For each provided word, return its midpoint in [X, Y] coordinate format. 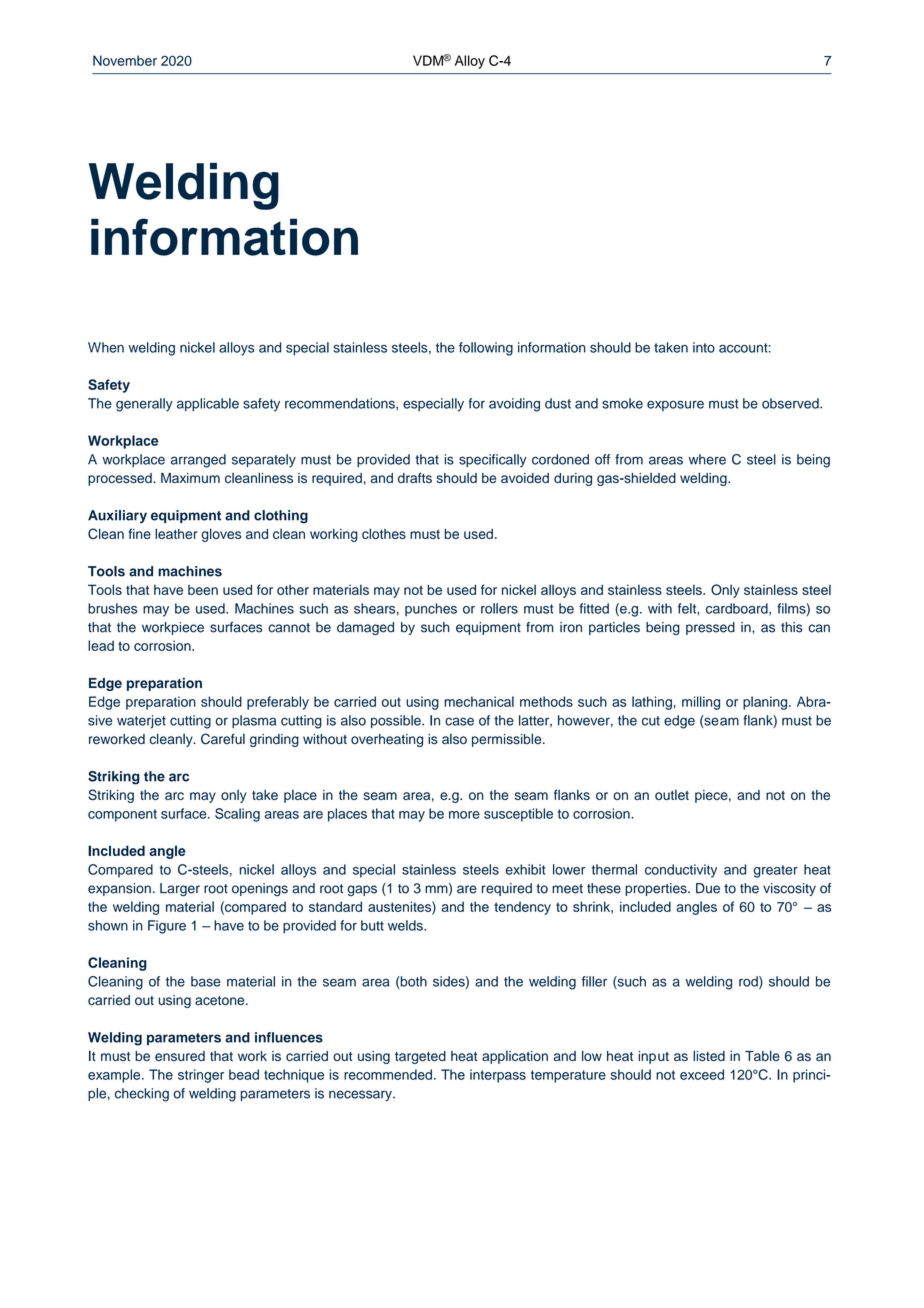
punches [431, 610]
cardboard [738, 608]
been [203, 590]
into [704, 347]
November [125, 60]
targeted [420, 1057]
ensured [180, 1056]
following [486, 349]
